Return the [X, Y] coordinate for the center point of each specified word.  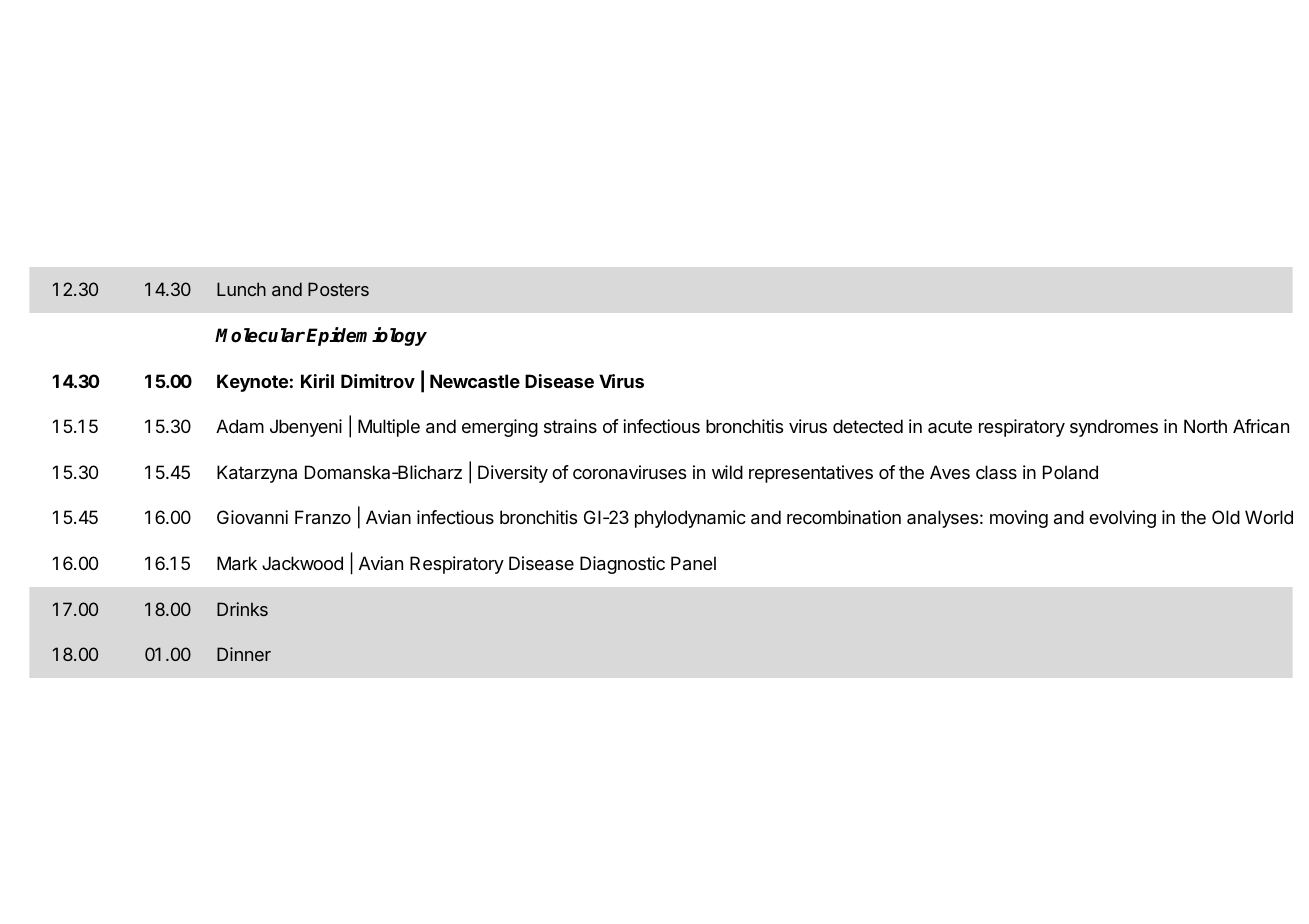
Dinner [244, 654]
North [1205, 426]
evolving [1122, 519]
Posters [338, 289]
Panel [693, 563]
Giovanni [252, 517]
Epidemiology [366, 336]
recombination [844, 517]
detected [868, 426]
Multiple [389, 428]
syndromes [1114, 428]
